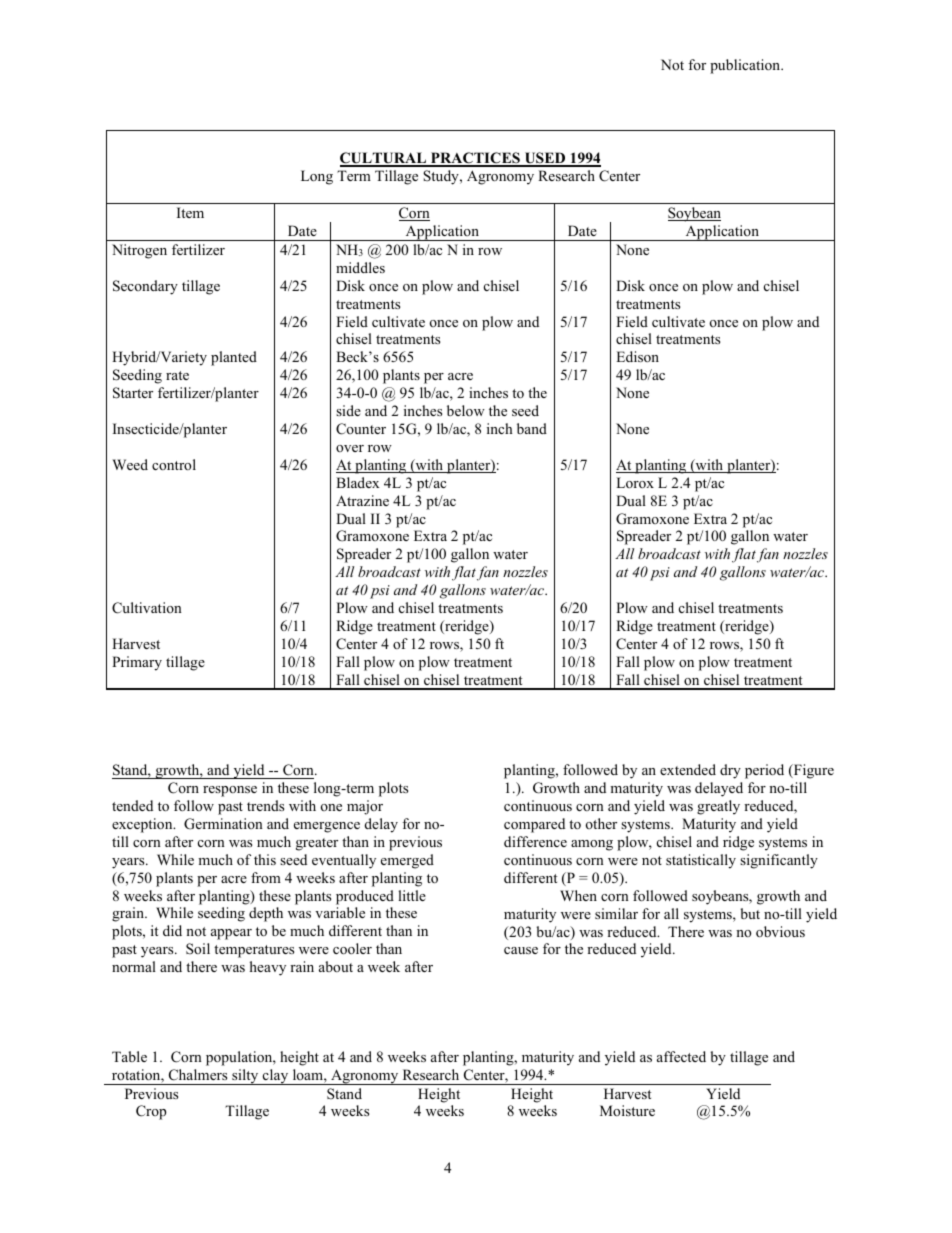  I want to click on silty, so click(245, 1077).
